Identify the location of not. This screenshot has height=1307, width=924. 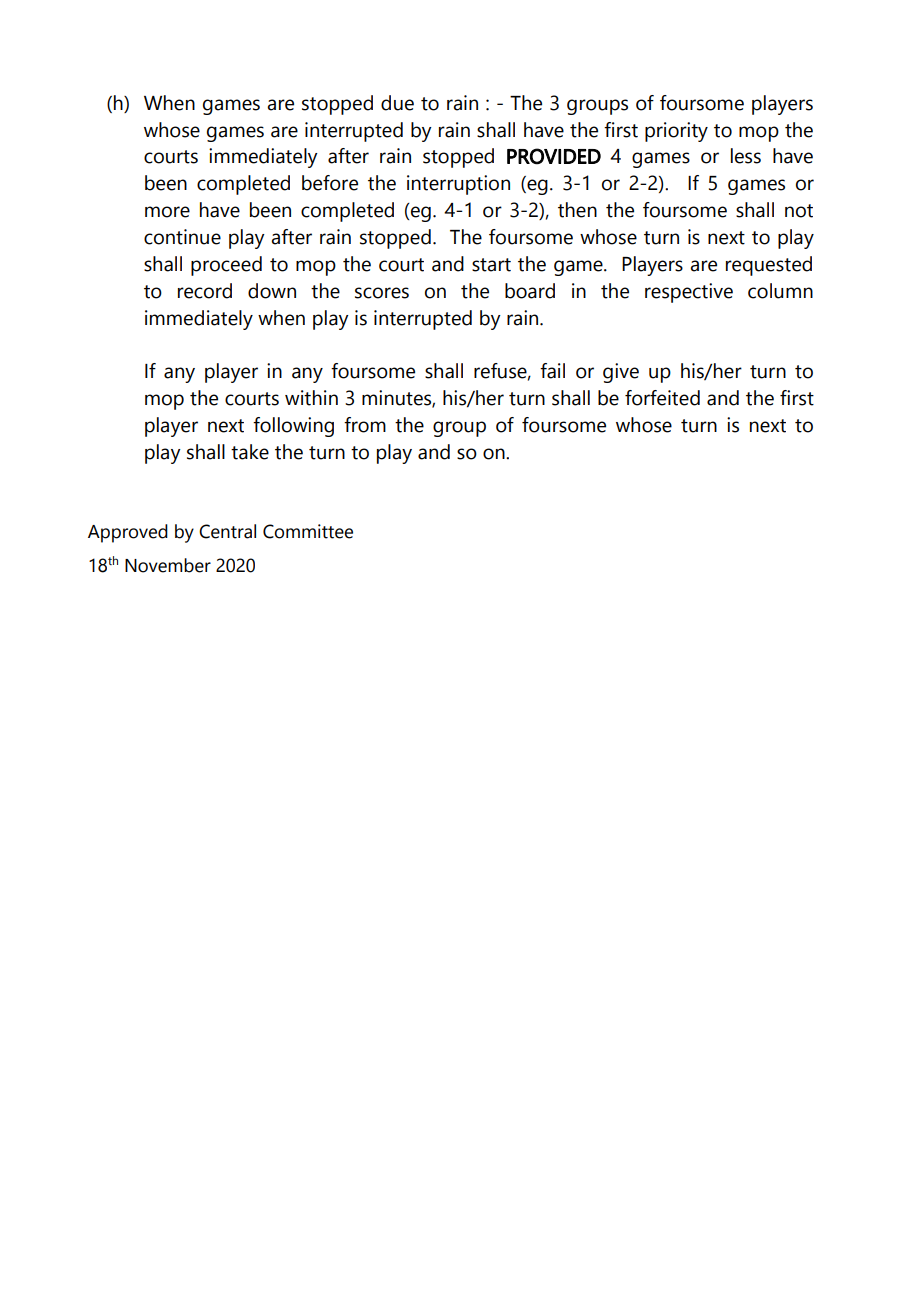
(799, 211).
